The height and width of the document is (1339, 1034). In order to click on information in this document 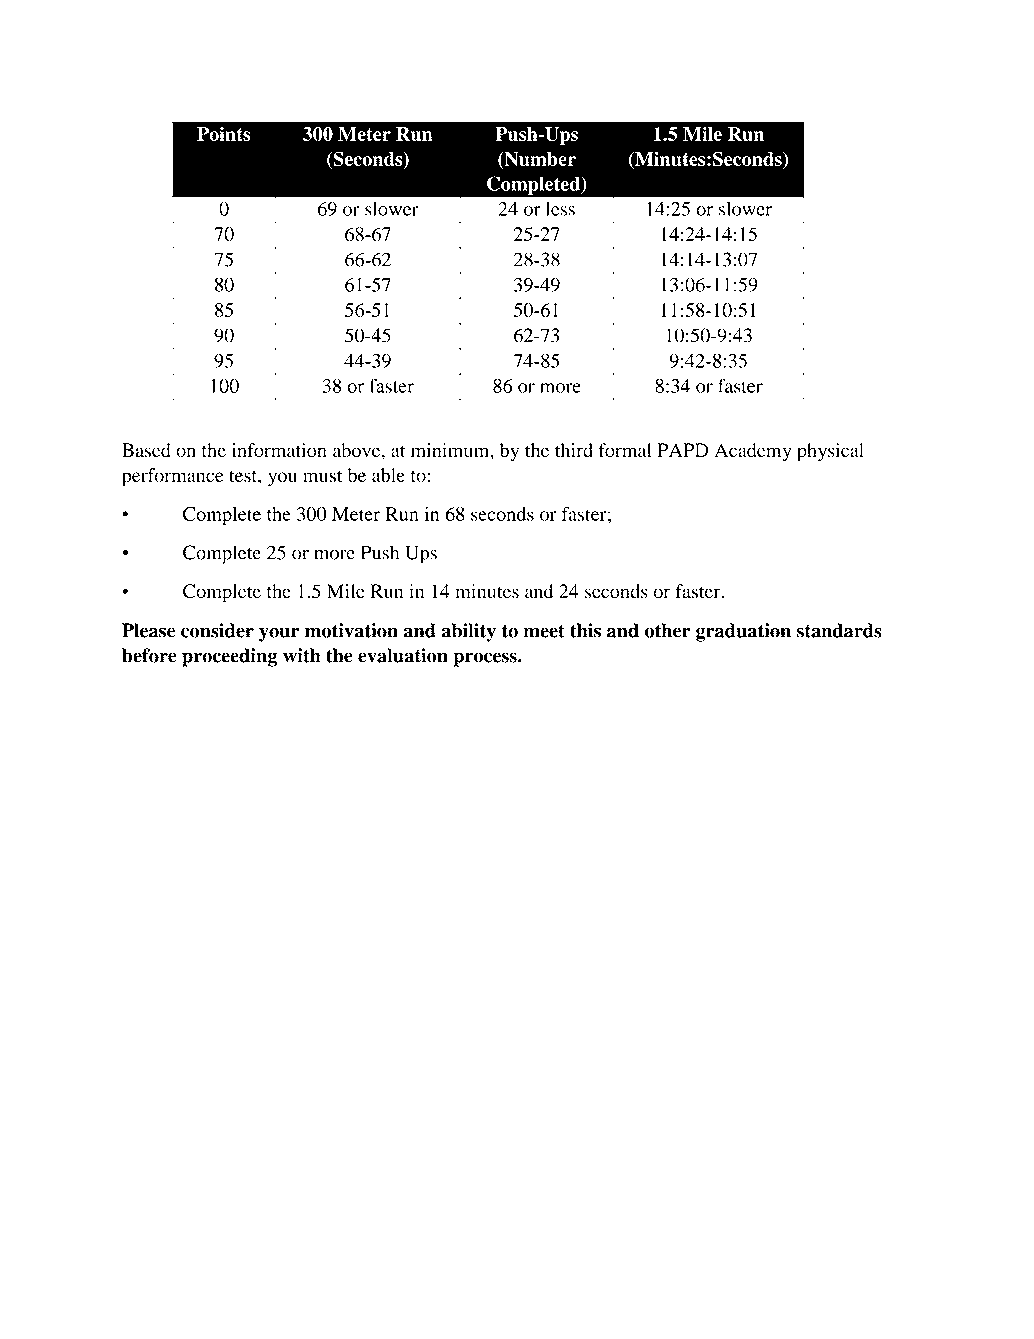, I will do `click(279, 450)`.
